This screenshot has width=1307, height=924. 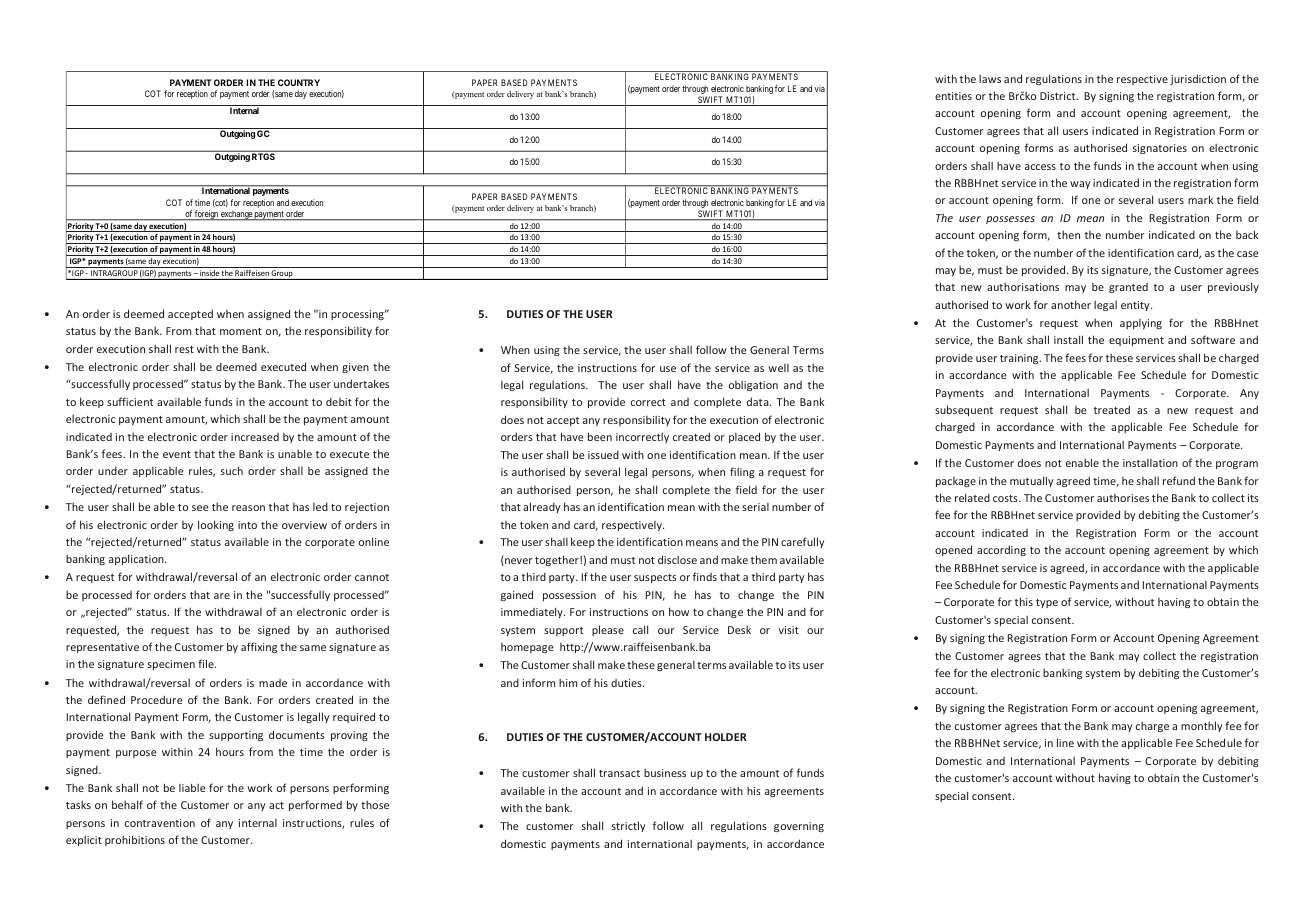 I want to click on refund, so click(x=1179, y=480).
